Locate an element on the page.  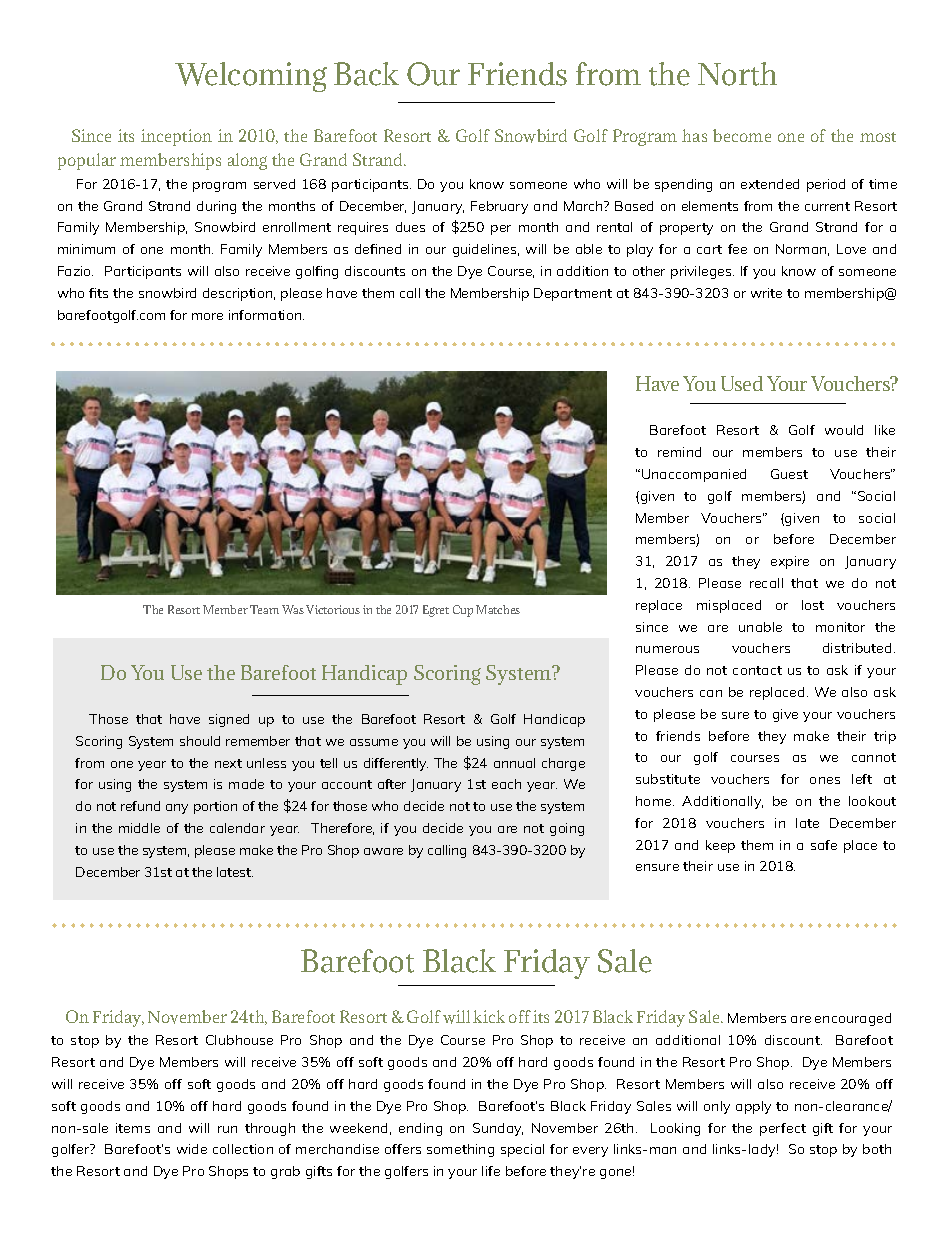
inception is located at coordinates (176, 137).
